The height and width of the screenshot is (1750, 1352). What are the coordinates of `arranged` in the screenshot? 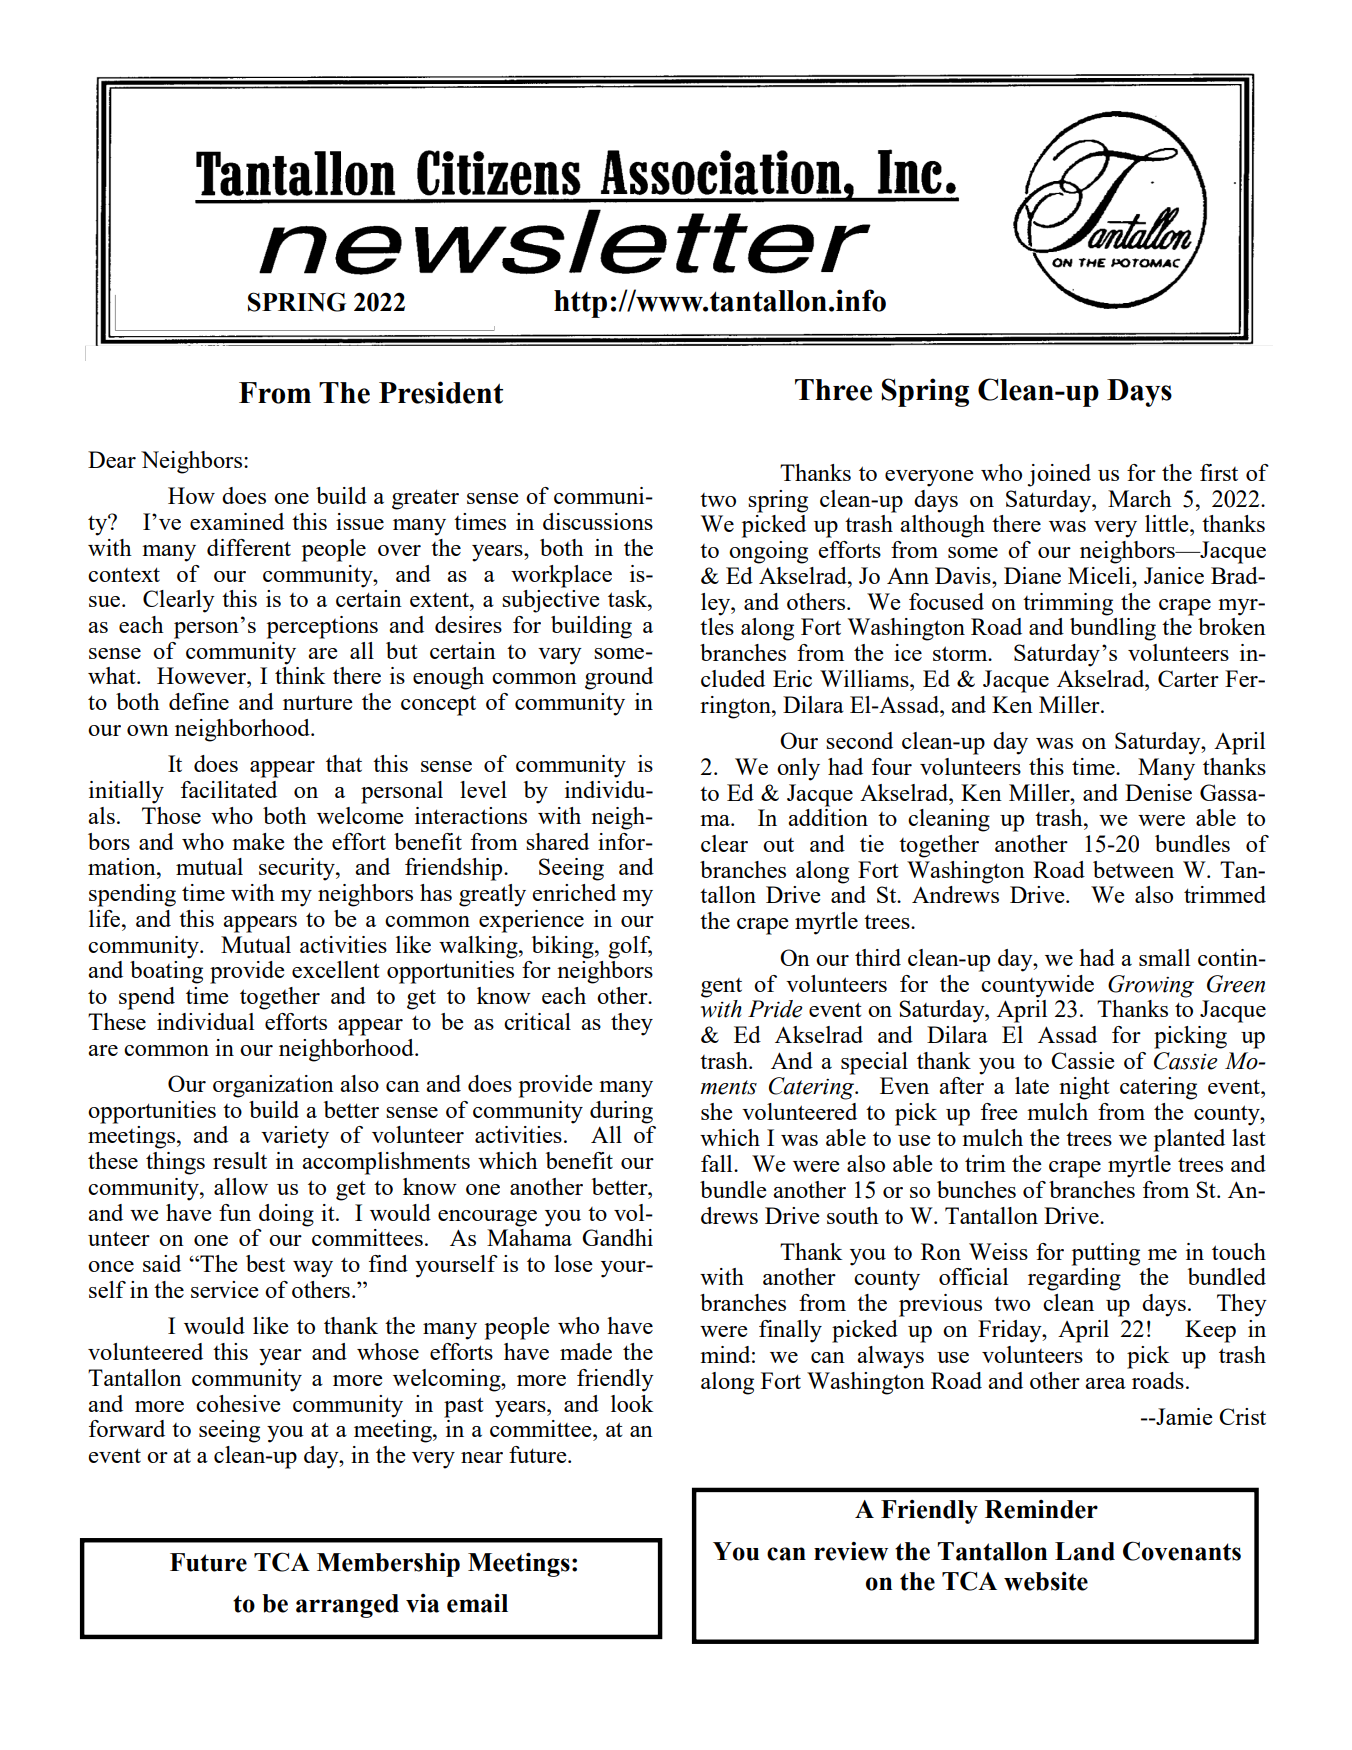 It's located at (347, 1606).
